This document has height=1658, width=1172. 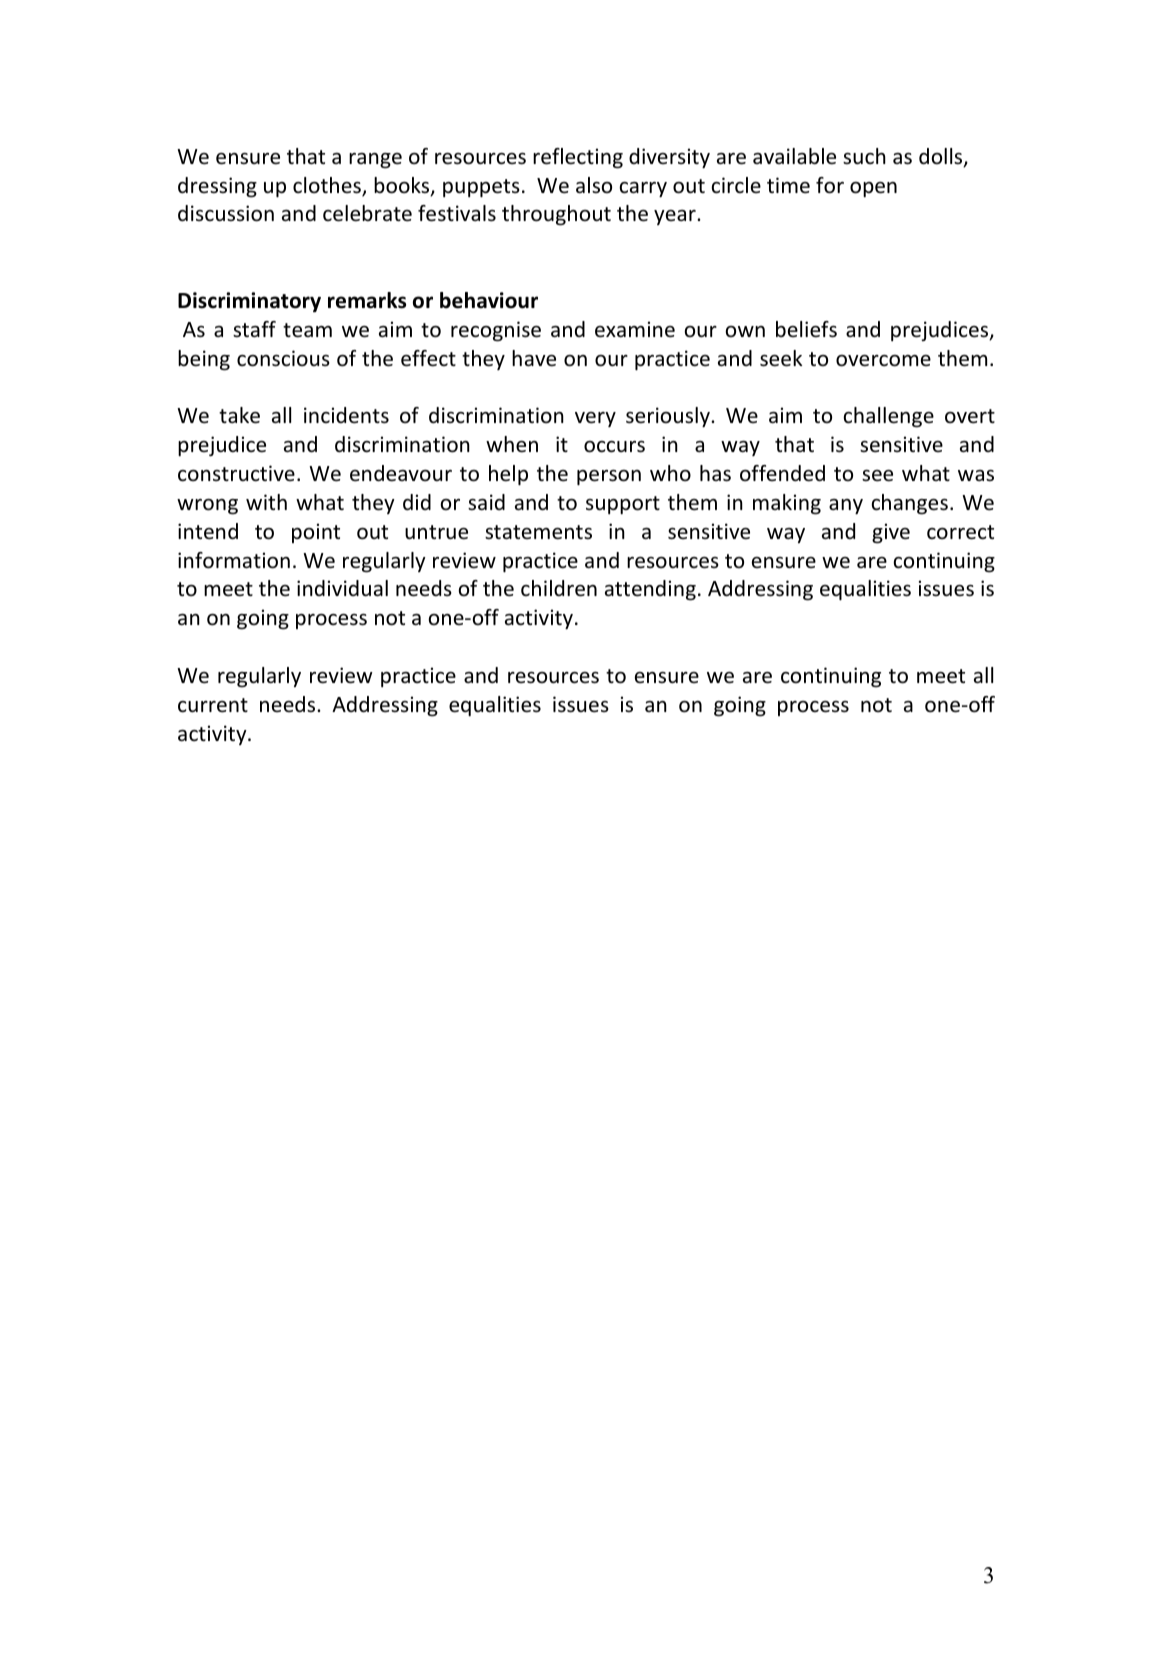 What do you see at coordinates (559, 588) in the document?
I see `children` at bounding box center [559, 588].
